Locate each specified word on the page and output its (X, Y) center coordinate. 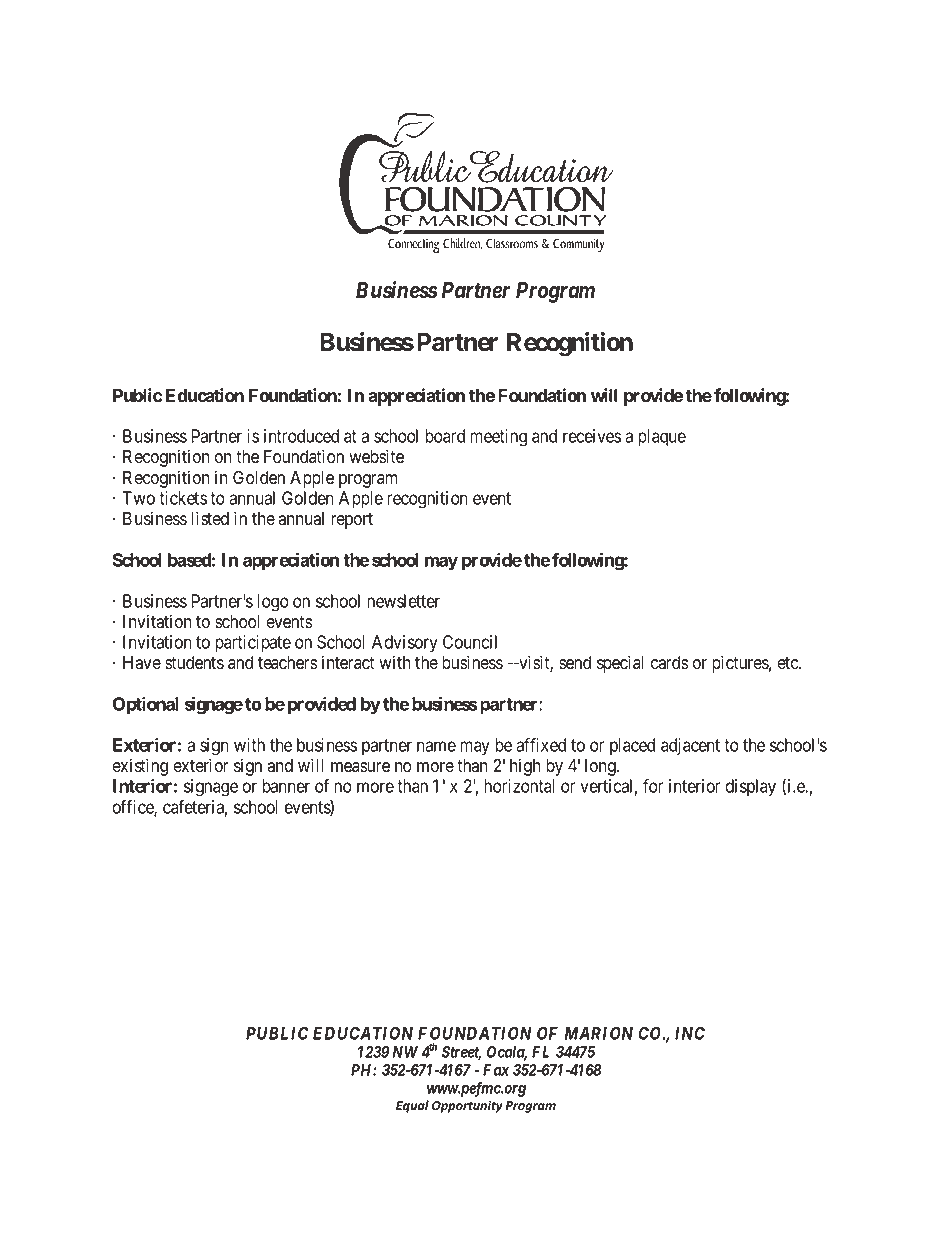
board (445, 436)
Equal (412, 1106)
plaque (662, 438)
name (436, 746)
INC (690, 1033)
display (750, 788)
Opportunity (467, 1106)
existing (140, 768)
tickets (183, 498)
